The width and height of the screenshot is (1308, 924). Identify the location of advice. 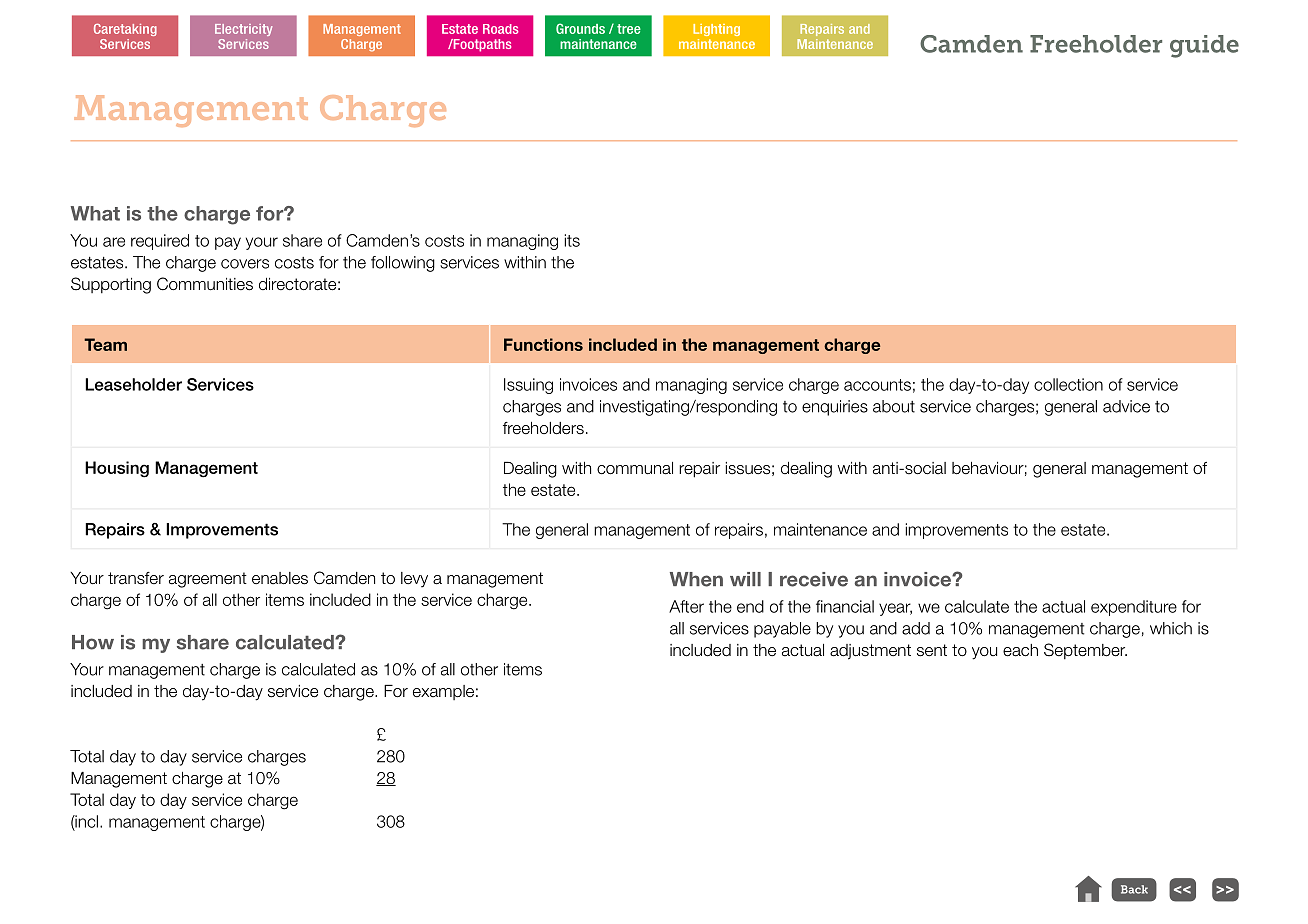
(1126, 406).
